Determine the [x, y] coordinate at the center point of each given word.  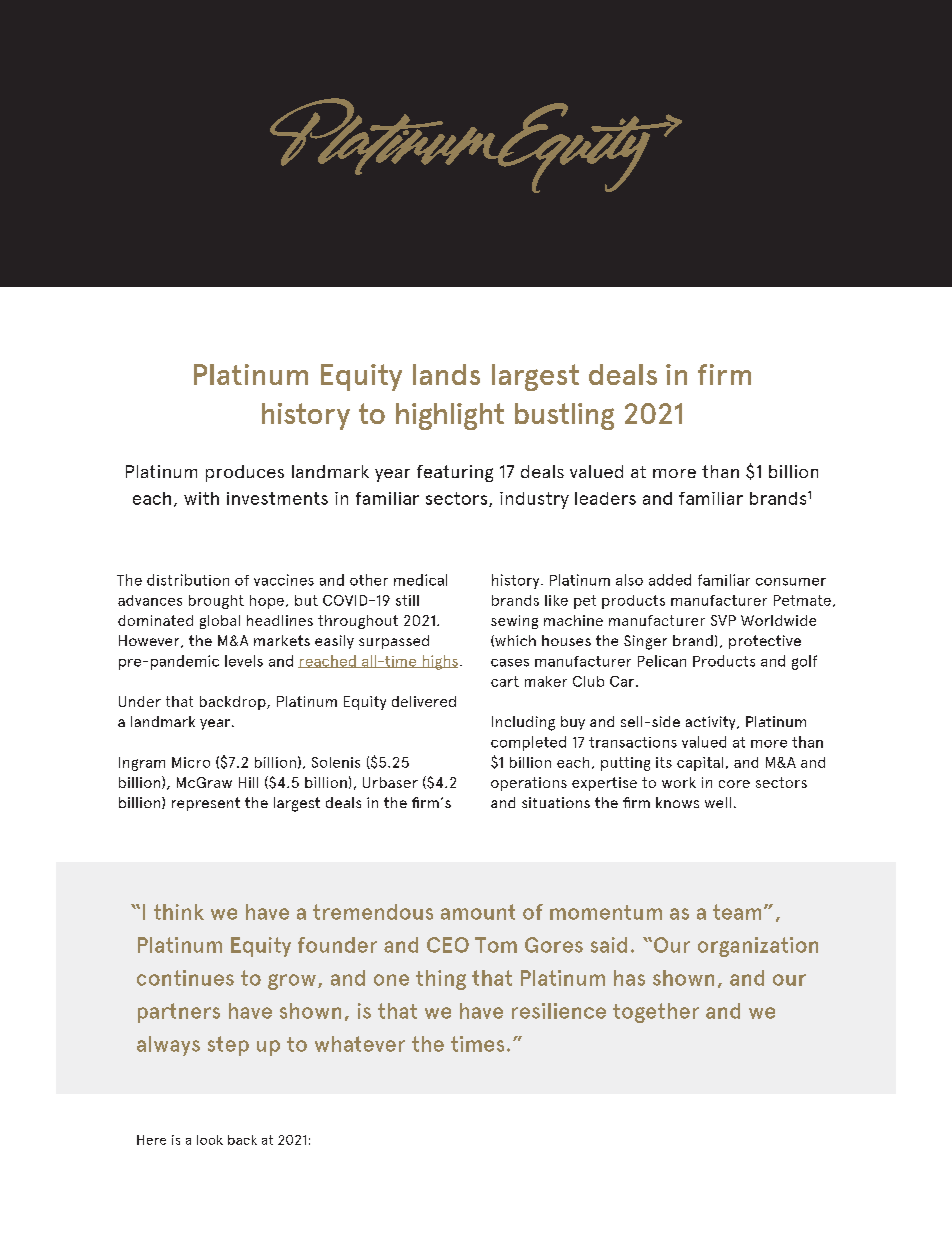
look [210, 1140]
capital [700, 764]
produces [245, 473]
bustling [564, 416]
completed [528, 743]
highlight [450, 416]
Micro [191, 762]
